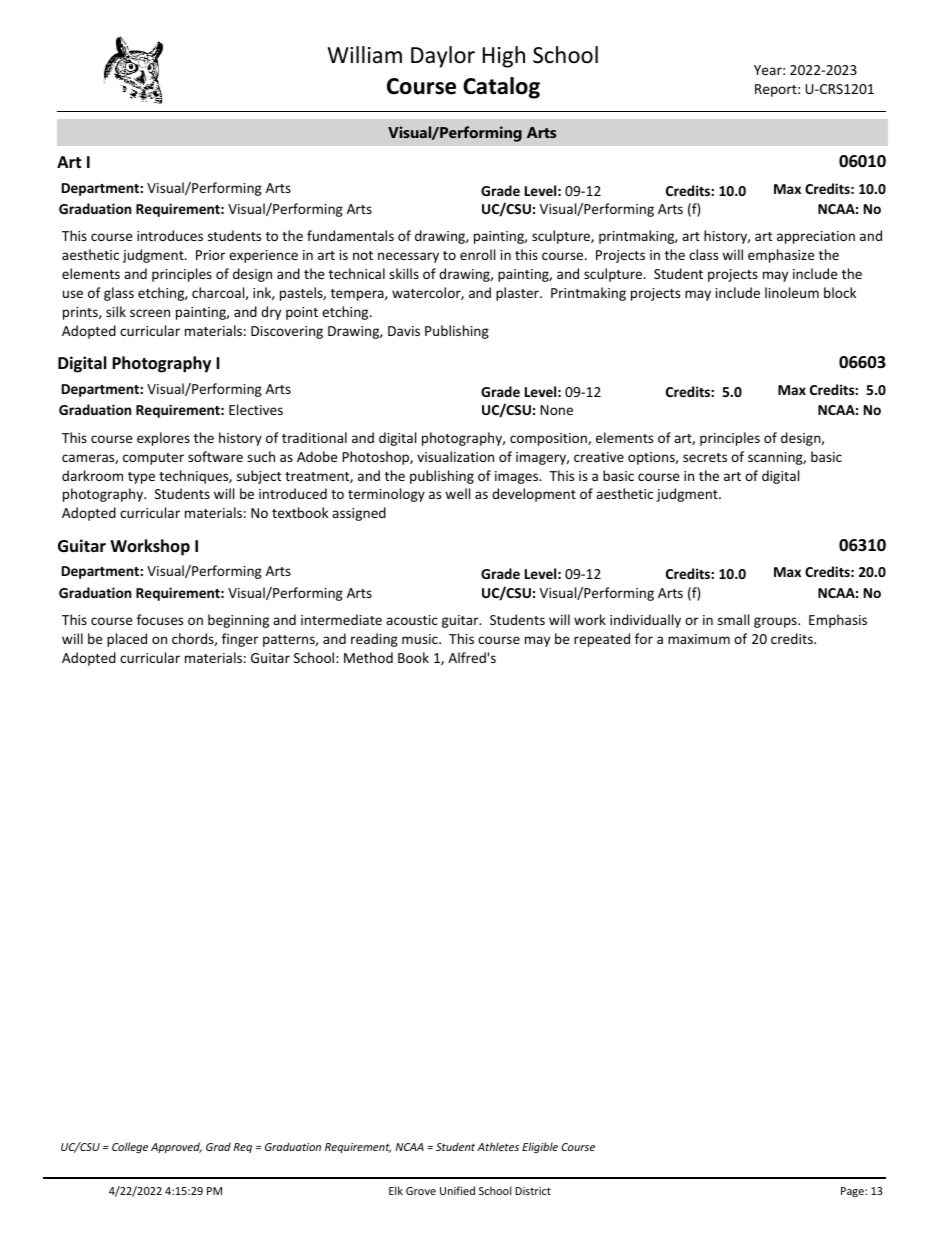 The height and width of the screenshot is (1233, 952). What do you see at coordinates (699, 639) in the screenshot?
I see `maximum` at bounding box center [699, 639].
